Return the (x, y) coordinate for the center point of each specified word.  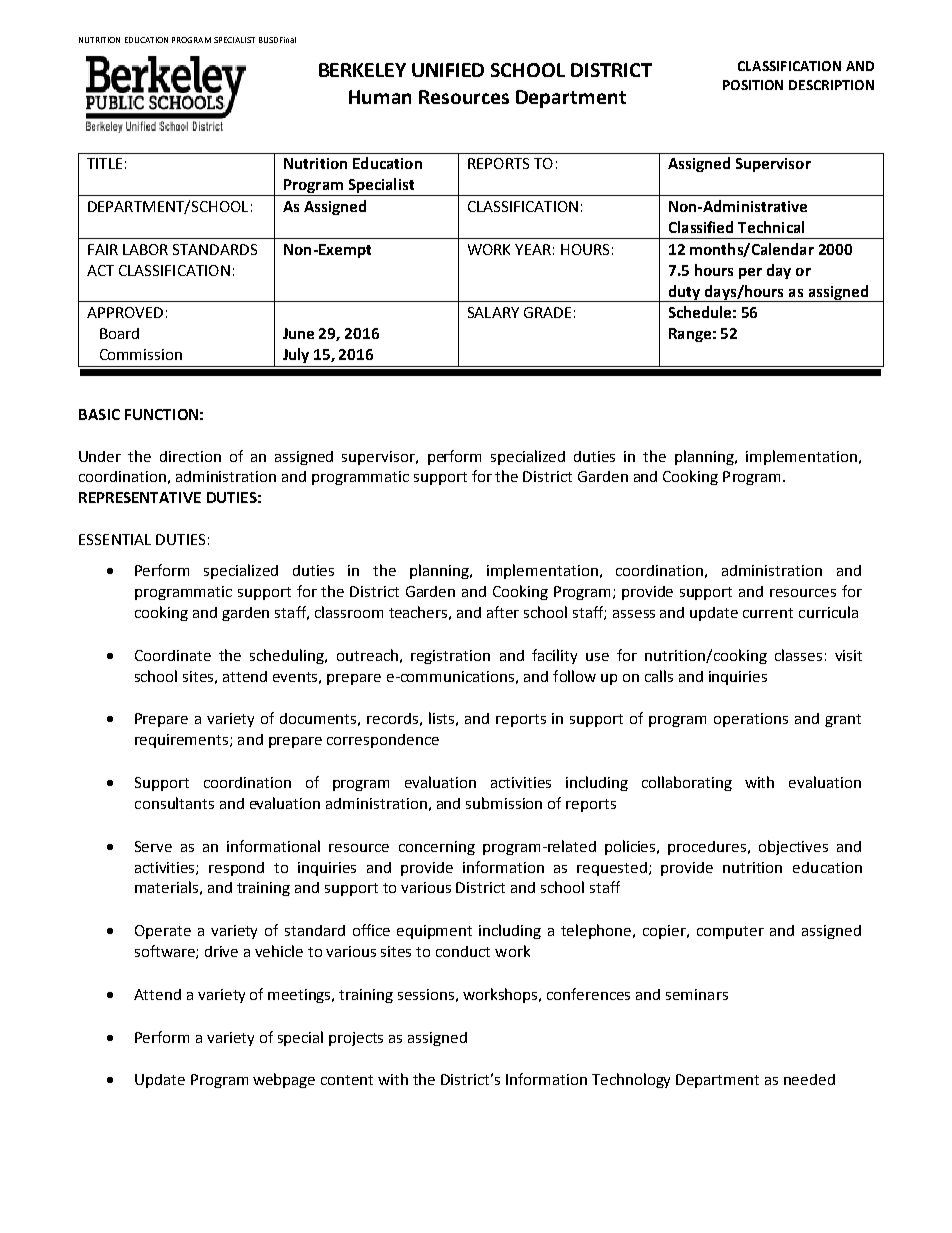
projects (356, 1039)
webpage (284, 1080)
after (503, 612)
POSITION (753, 85)
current (768, 613)
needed (809, 1079)
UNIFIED (448, 70)
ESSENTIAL (115, 539)
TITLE (104, 163)
